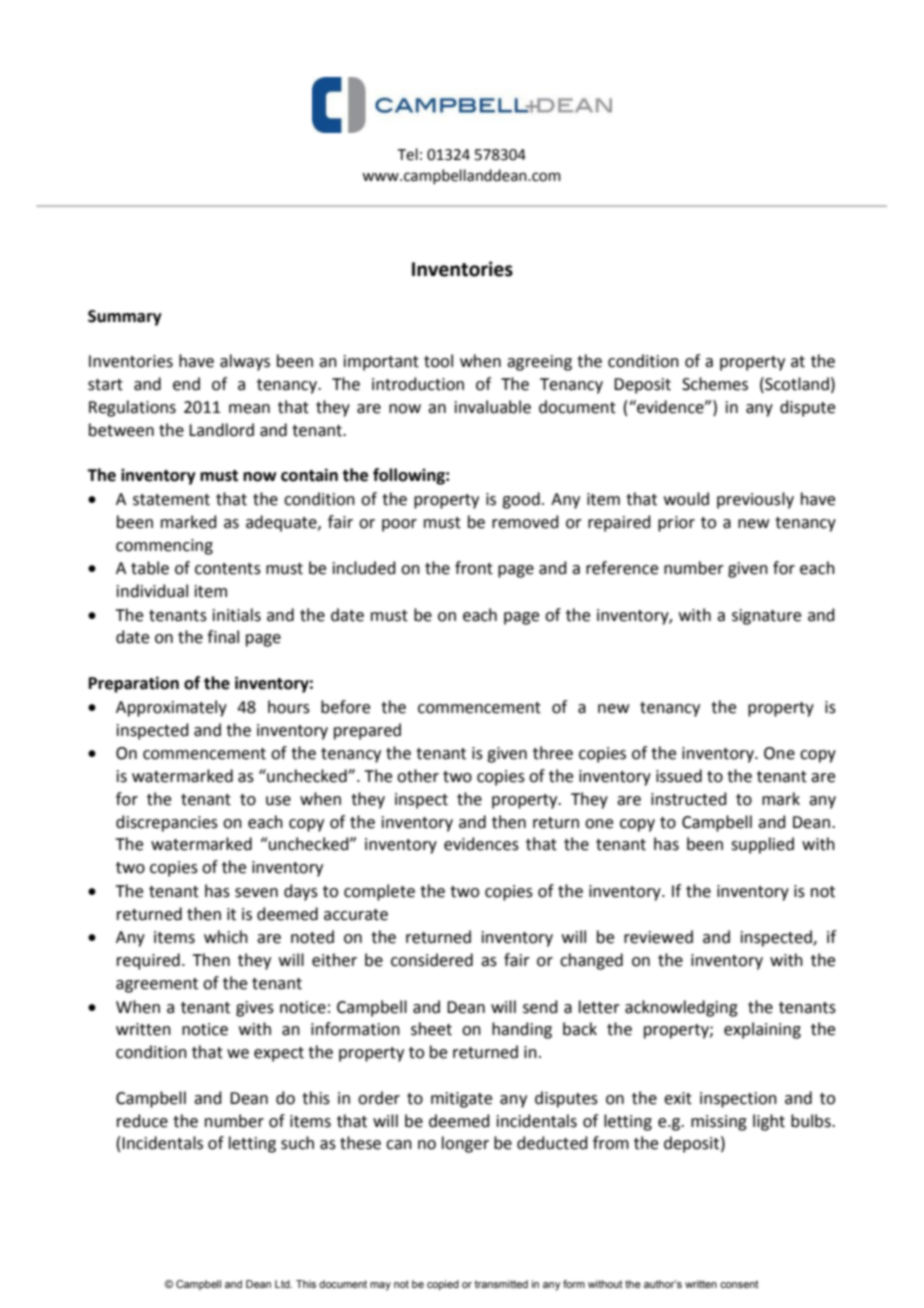 The height and width of the document is (1308, 924). Describe the element at coordinates (418, 776) in the document. I see `other` at that location.
